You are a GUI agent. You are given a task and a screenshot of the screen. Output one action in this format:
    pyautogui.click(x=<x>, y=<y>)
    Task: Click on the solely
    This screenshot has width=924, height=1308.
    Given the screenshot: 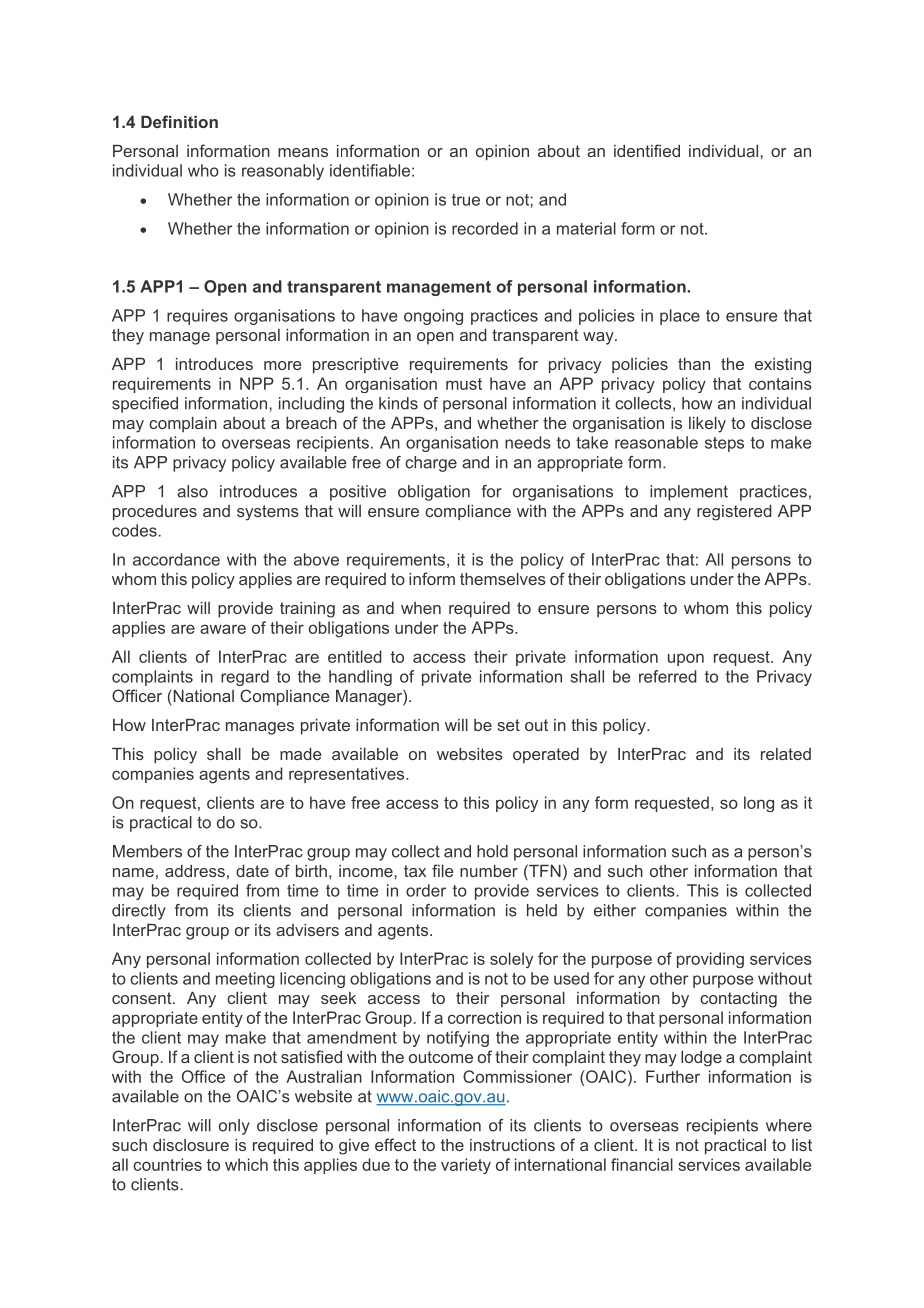 What is the action you would take?
    pyautogui.click(x=511, y=960)
